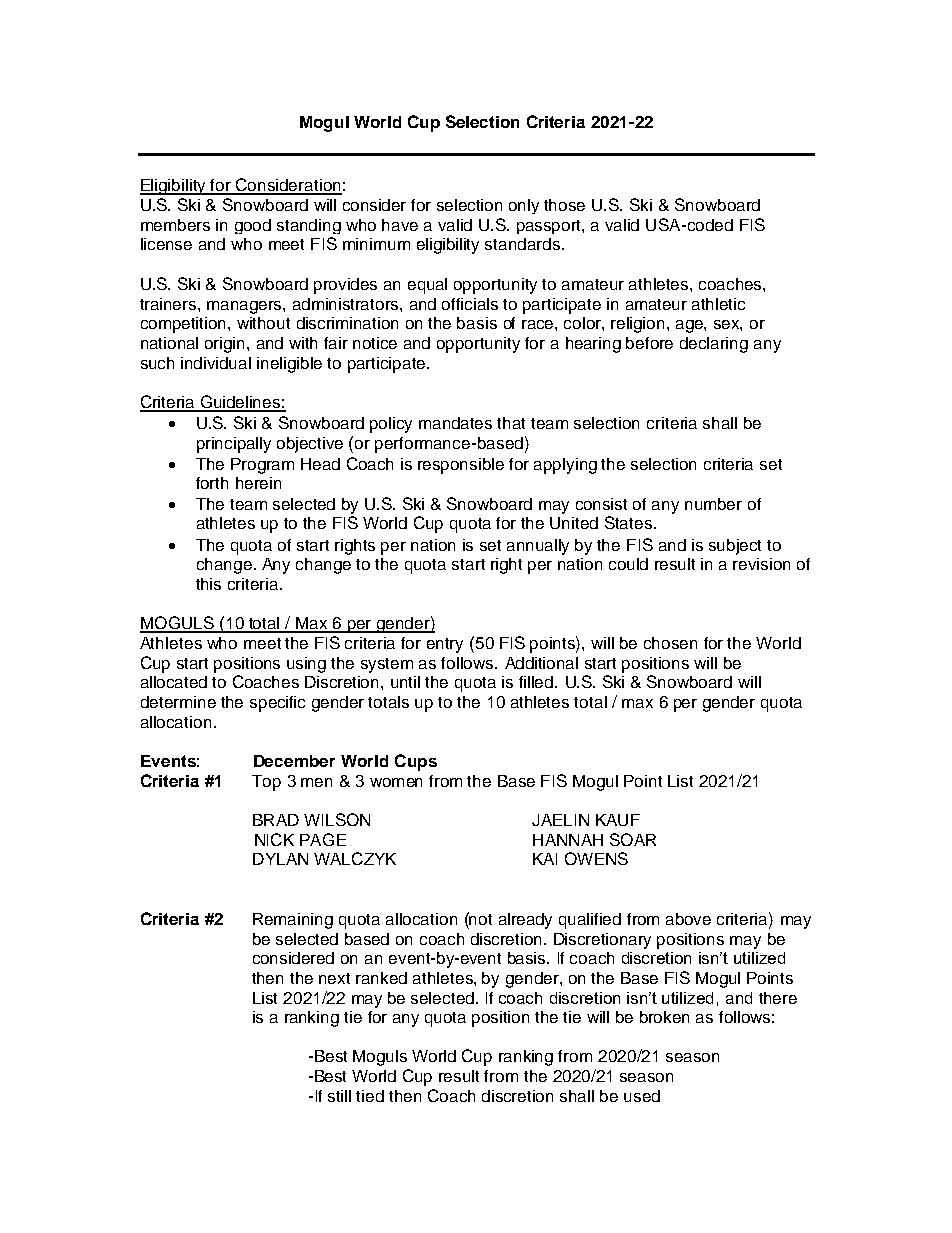  Describe the element at coordinates (266, 783) in the page. I see `Top` at that location.
